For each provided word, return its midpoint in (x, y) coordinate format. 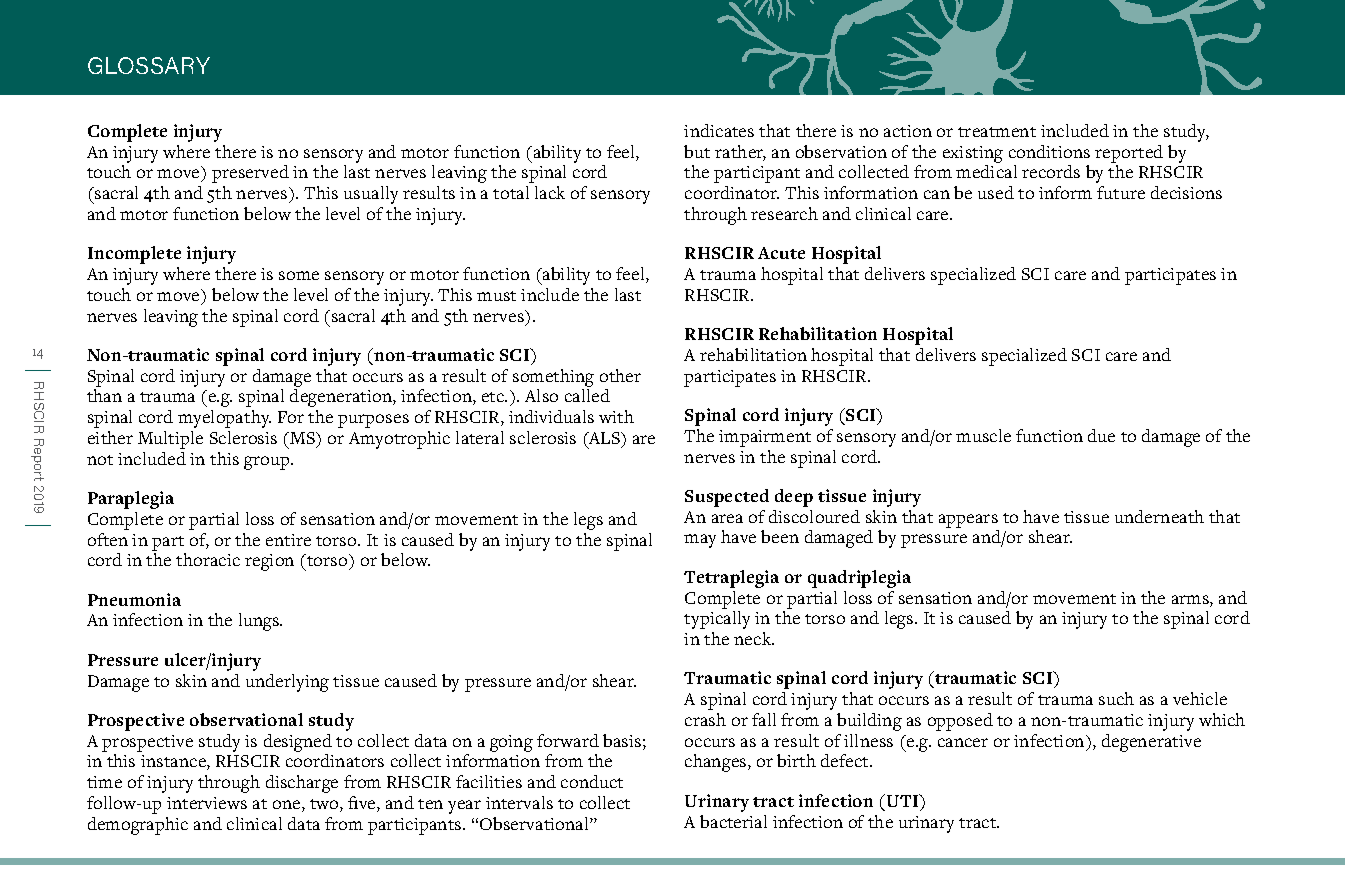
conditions (1049, 151)
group (268, 463)
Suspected (727, 498)
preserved (250, 174)
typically (717, 620)
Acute (781, 253)
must (496, 296)
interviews (207, 803)
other (620, 375)
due (1101, 435)
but (697, 151)
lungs (260, 622)
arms (1191, 601)
